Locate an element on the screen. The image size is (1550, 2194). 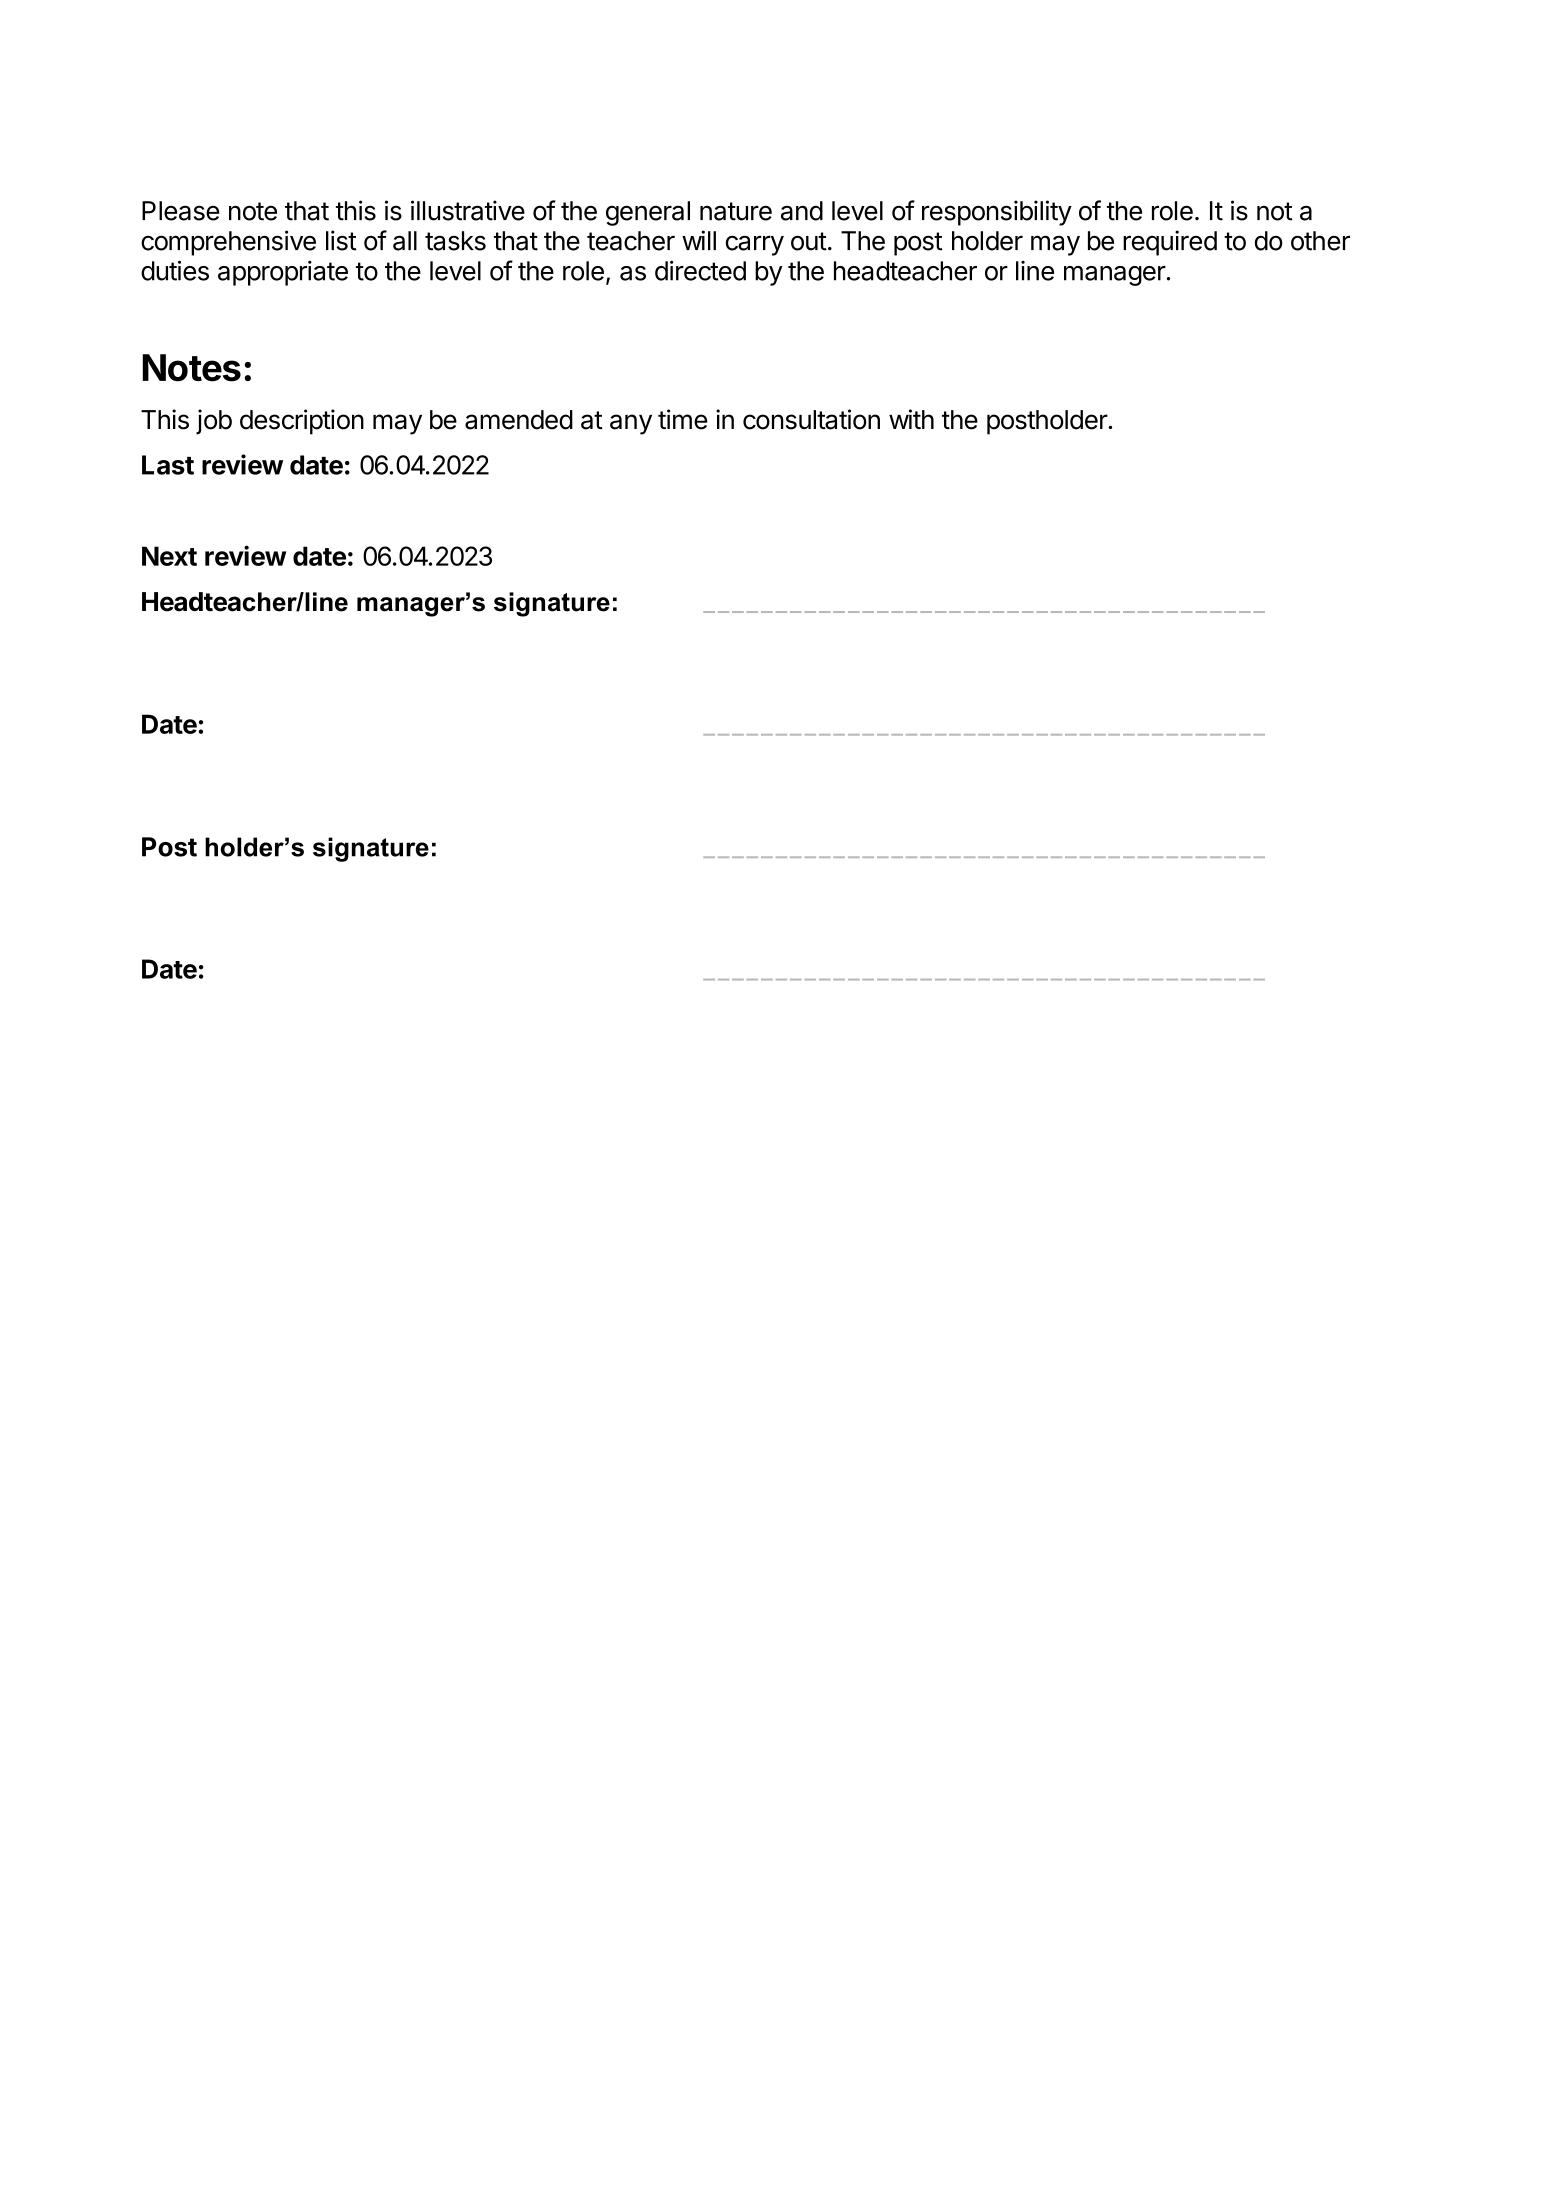
Last is located at coordinates (168, 465).
